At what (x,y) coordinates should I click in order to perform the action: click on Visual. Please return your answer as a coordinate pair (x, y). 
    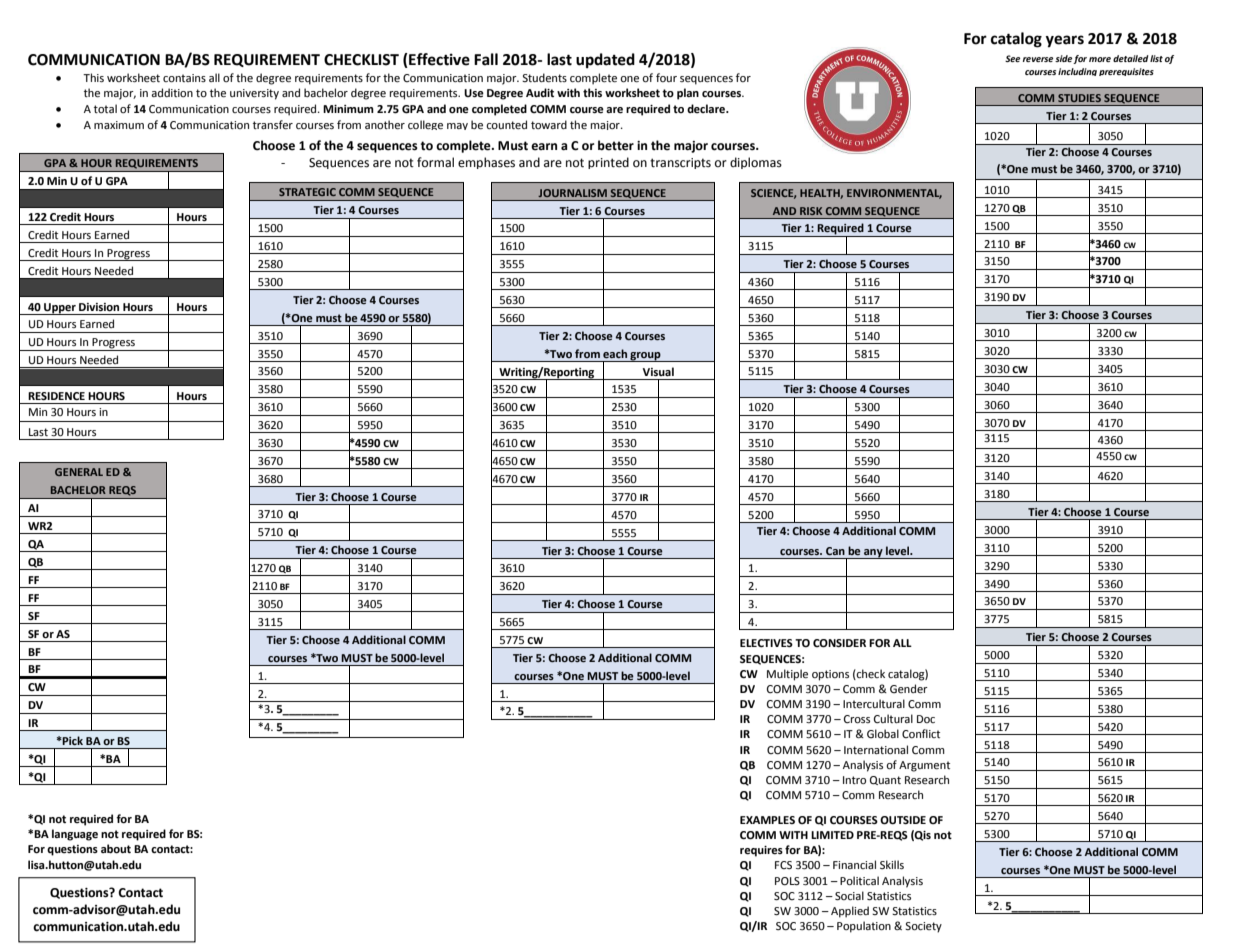
    Looking at the image, I should click on (658, 371).
